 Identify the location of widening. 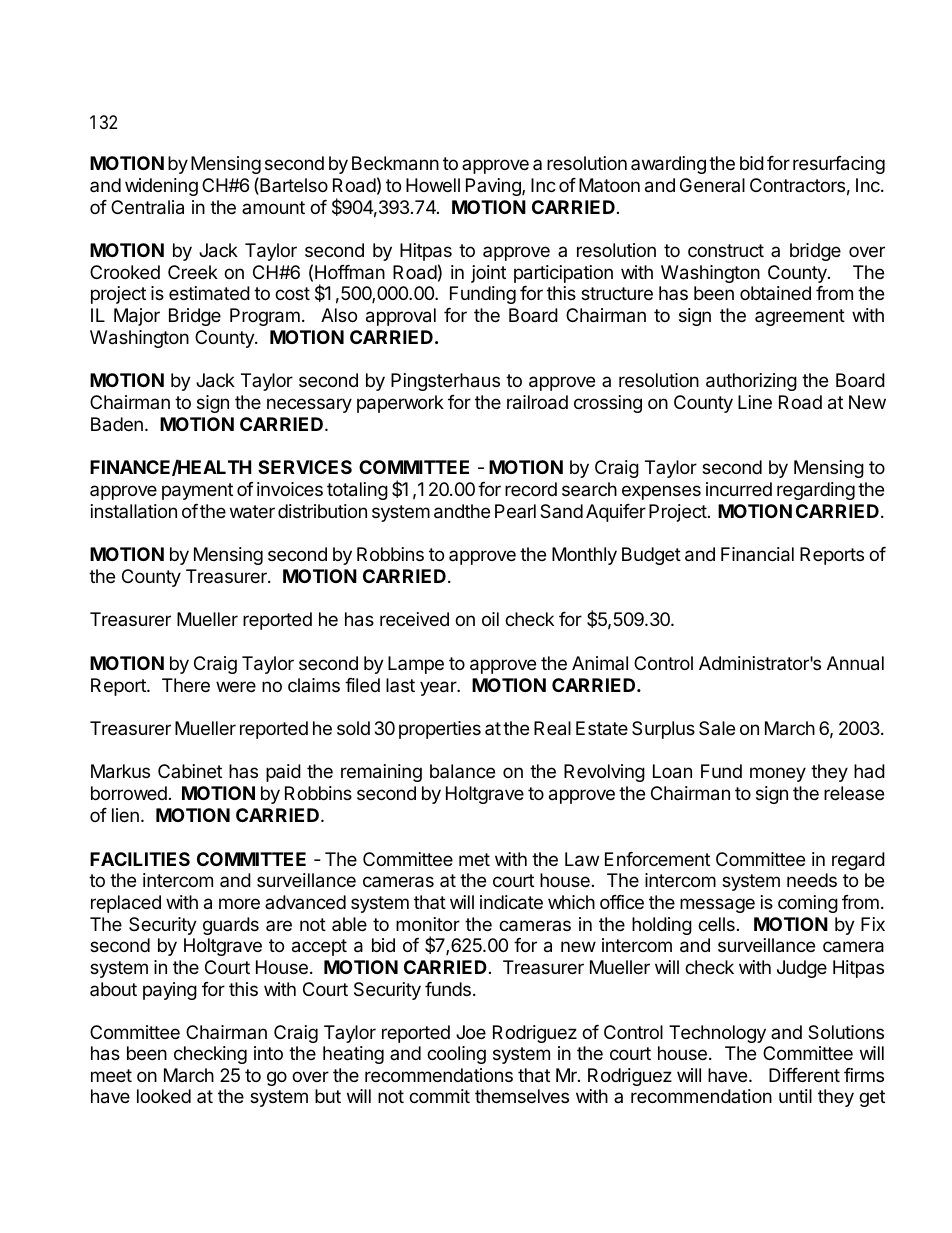
(161, 187).
